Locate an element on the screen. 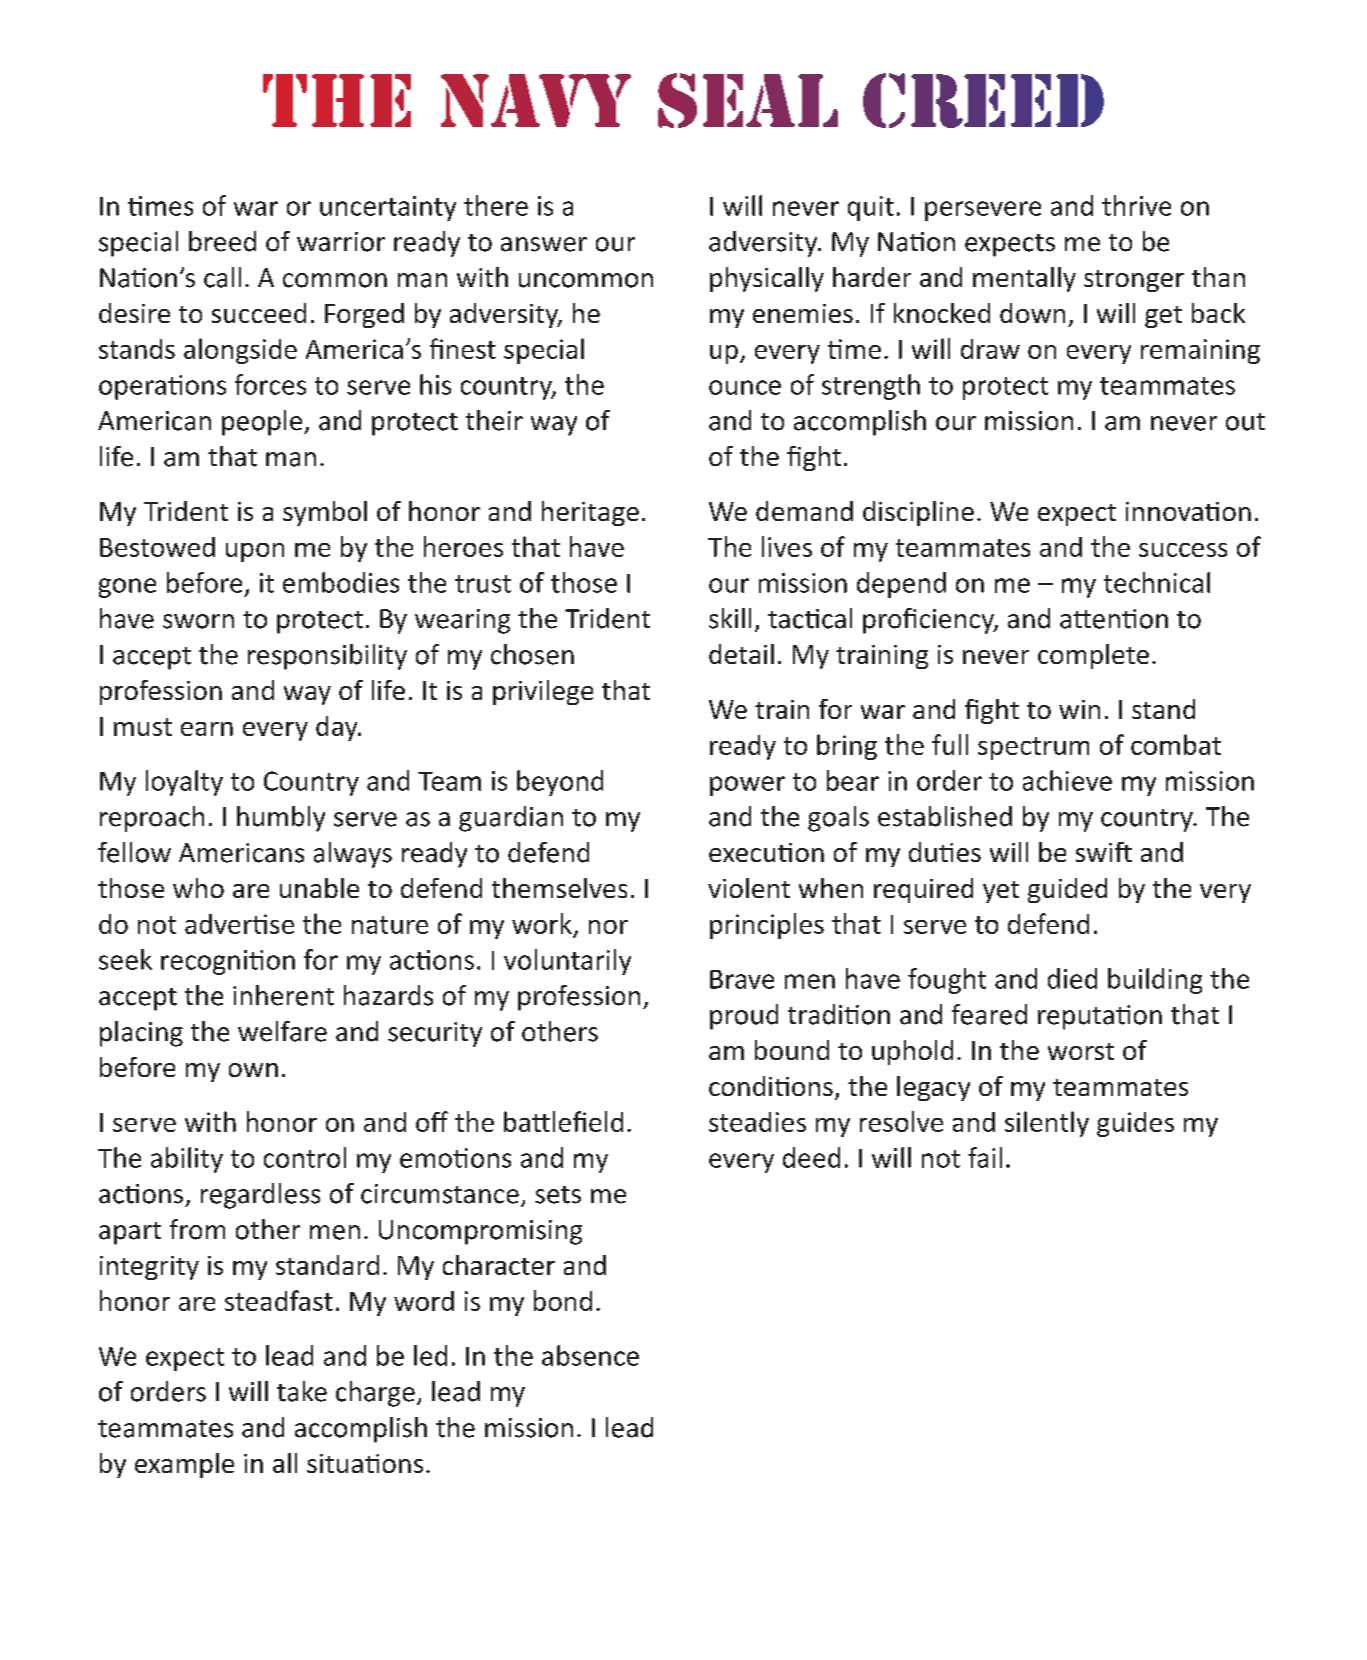  upon is located at coordinates (255, 552).
